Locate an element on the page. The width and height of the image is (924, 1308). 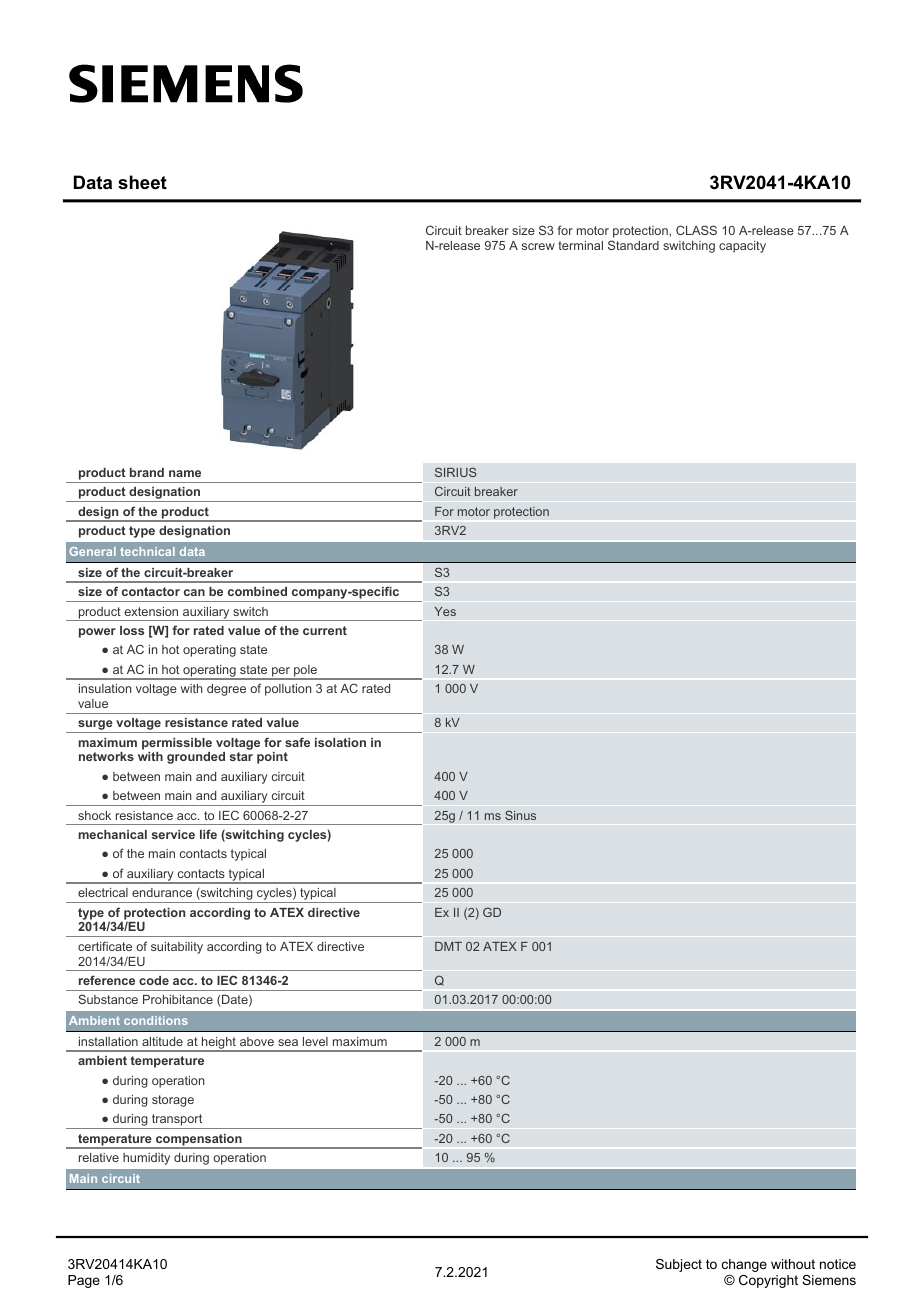
Page is located at coordinates (84, 1281).
